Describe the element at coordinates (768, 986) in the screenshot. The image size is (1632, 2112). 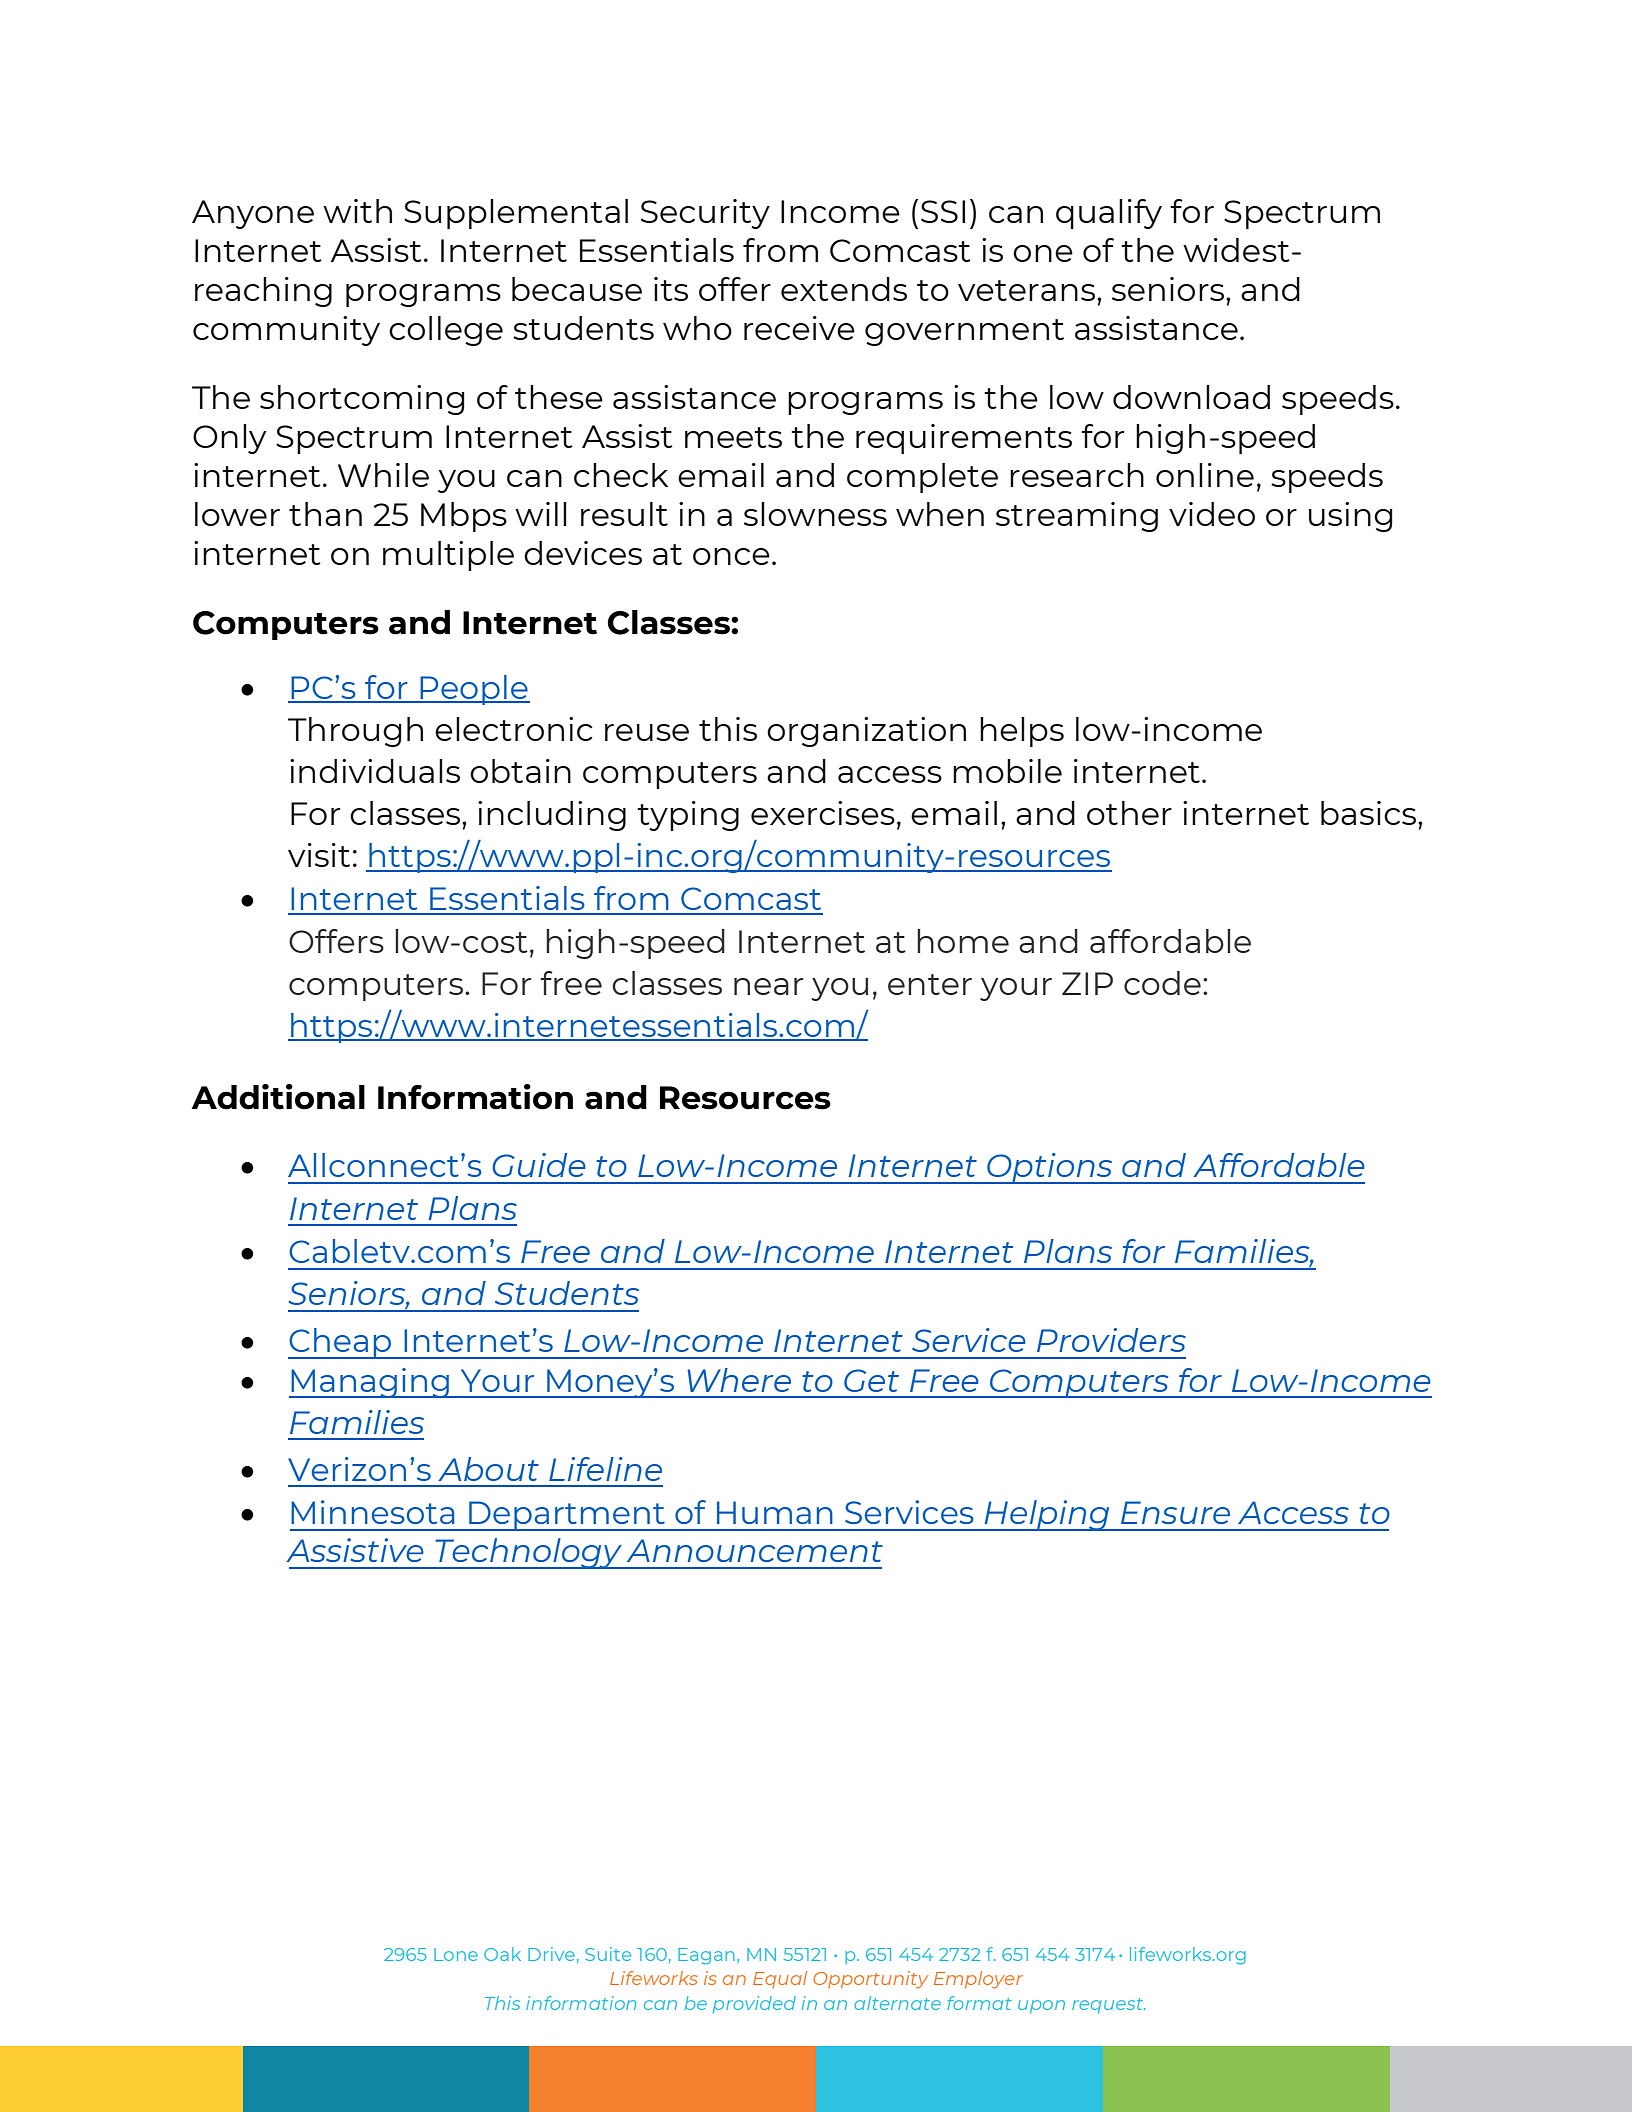
I see `near` at that location.
